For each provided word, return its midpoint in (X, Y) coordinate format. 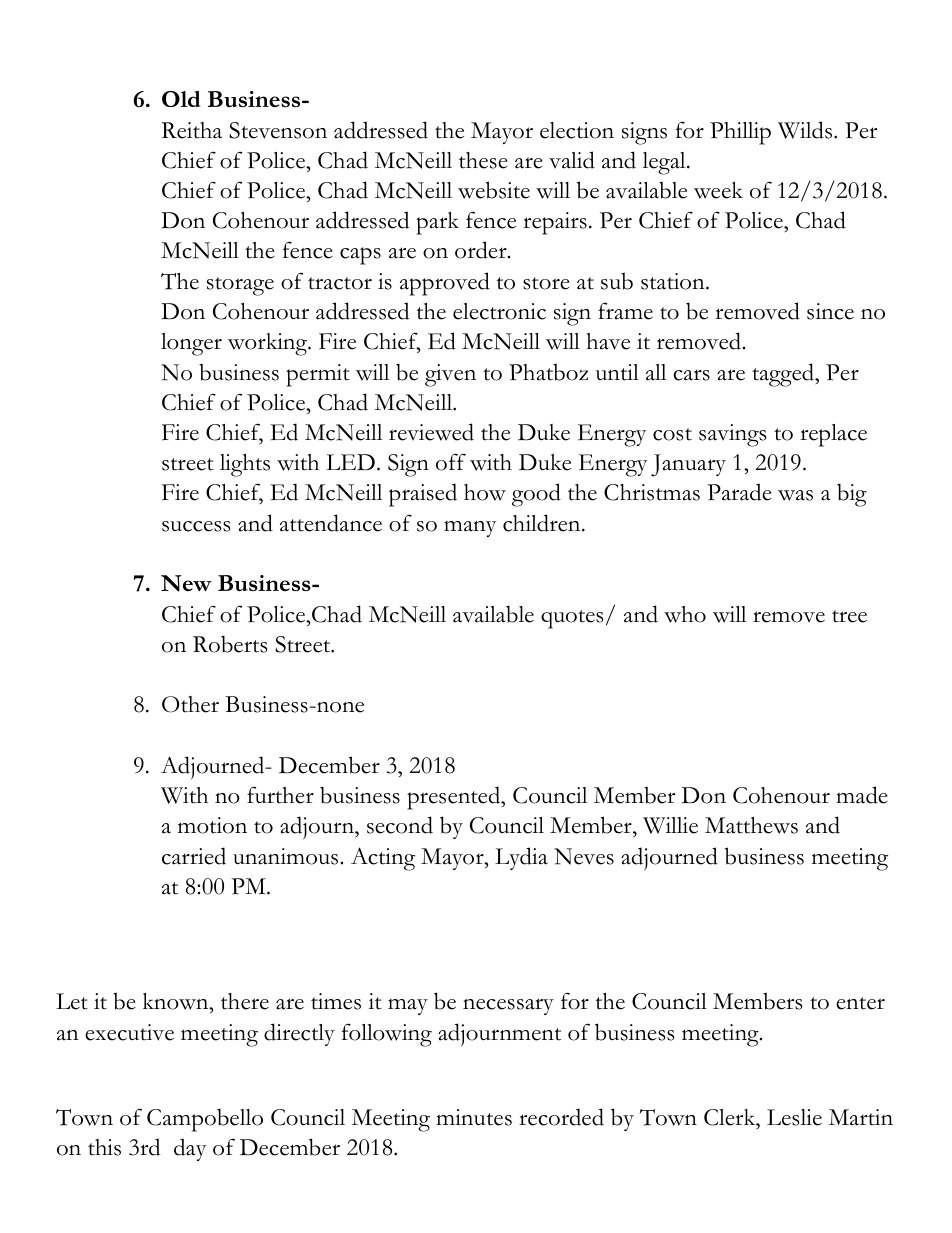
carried (194, 856)
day (190, 1149)
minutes (474, 1117)
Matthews (751, 825)
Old (181, 99)
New (186, 583)
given (450, 375)
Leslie (794, 1117)
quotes (572, 619)
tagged (784, 375)
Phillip (740, 133)
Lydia (521, 858)
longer (191, 344)
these (483, 160)
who (685, 614)
